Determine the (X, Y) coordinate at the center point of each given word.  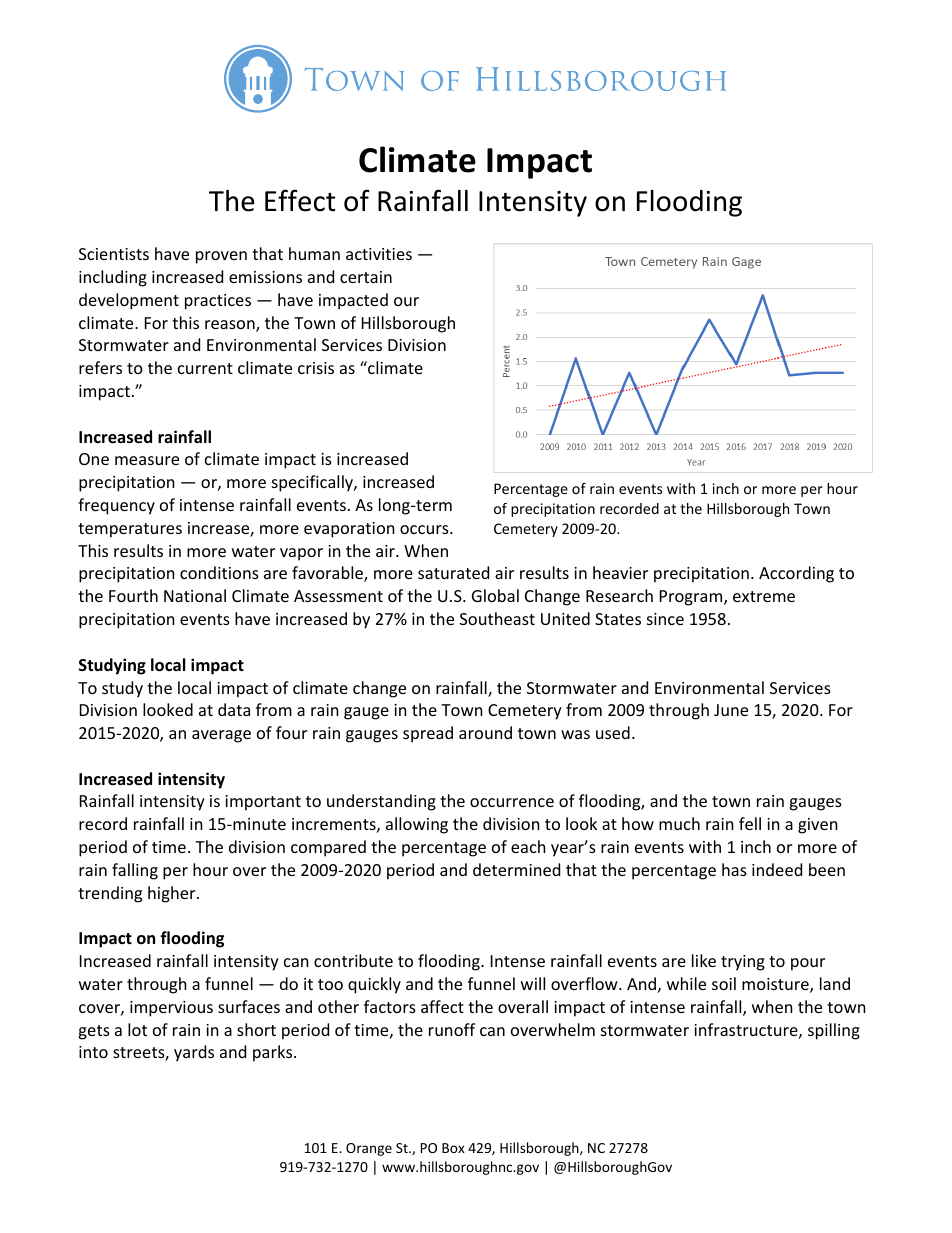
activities (379, 254)
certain (366, 277)
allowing (417, 825)
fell (750, 823)
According (796, 574)
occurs (425, 529)
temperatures (130, 530)
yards (194, 1053)
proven (221, 257)
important (263, 803)
